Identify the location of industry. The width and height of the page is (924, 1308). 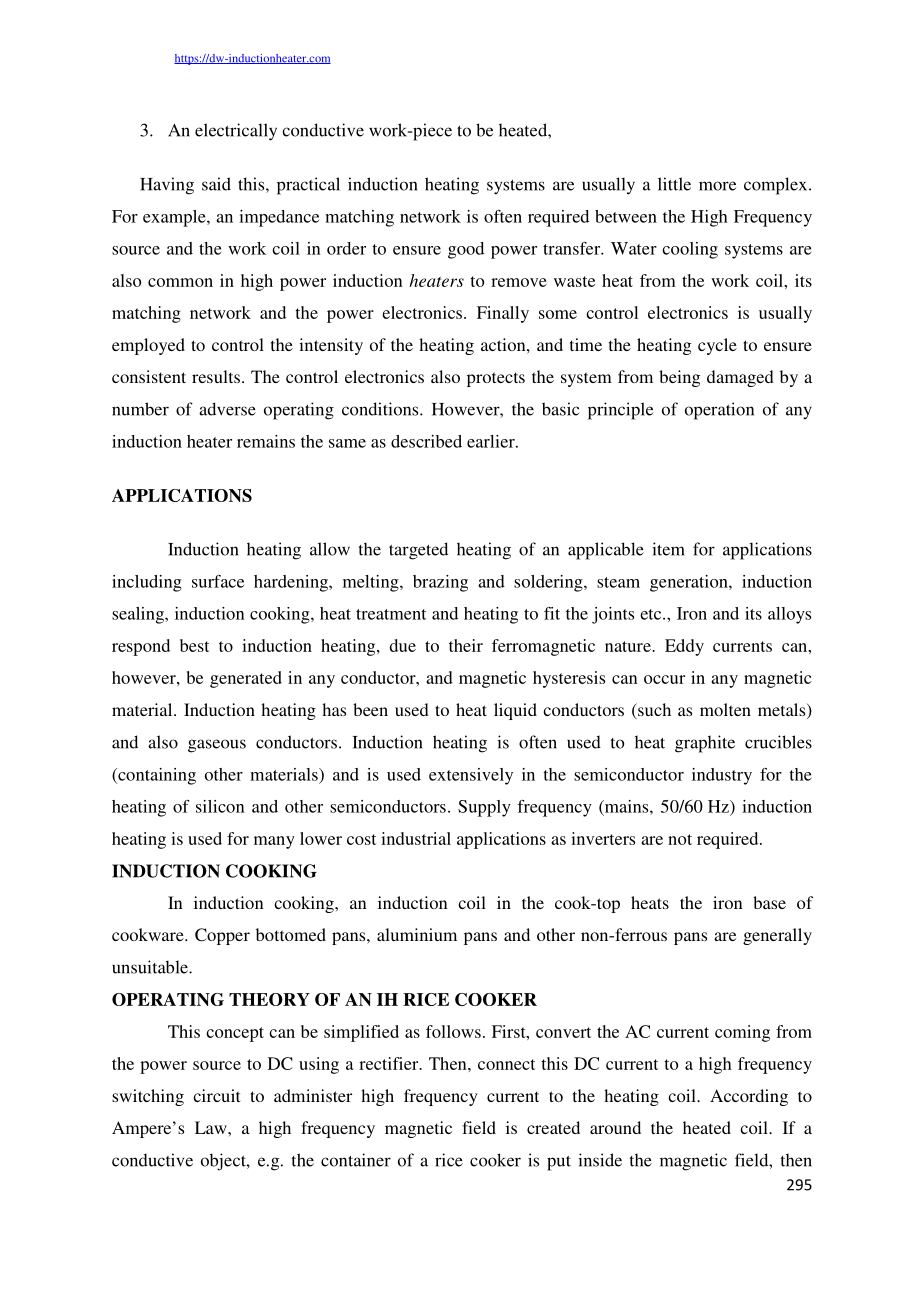
(722, 776).
